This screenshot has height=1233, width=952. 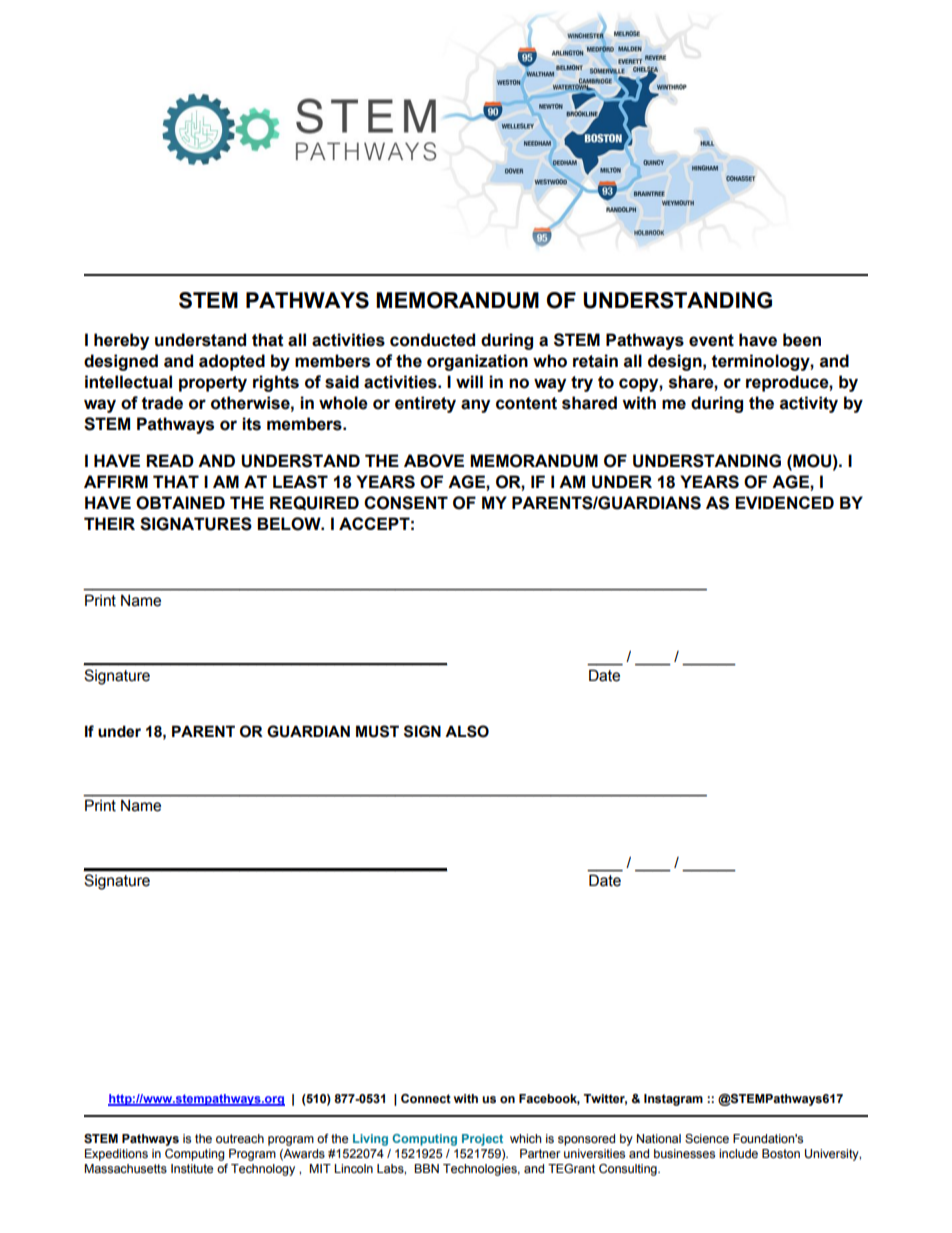 What do you see at coordinates (784, 502) in the screenshot?
I see `EVIDENCED` at bounding box center [784, 502].
